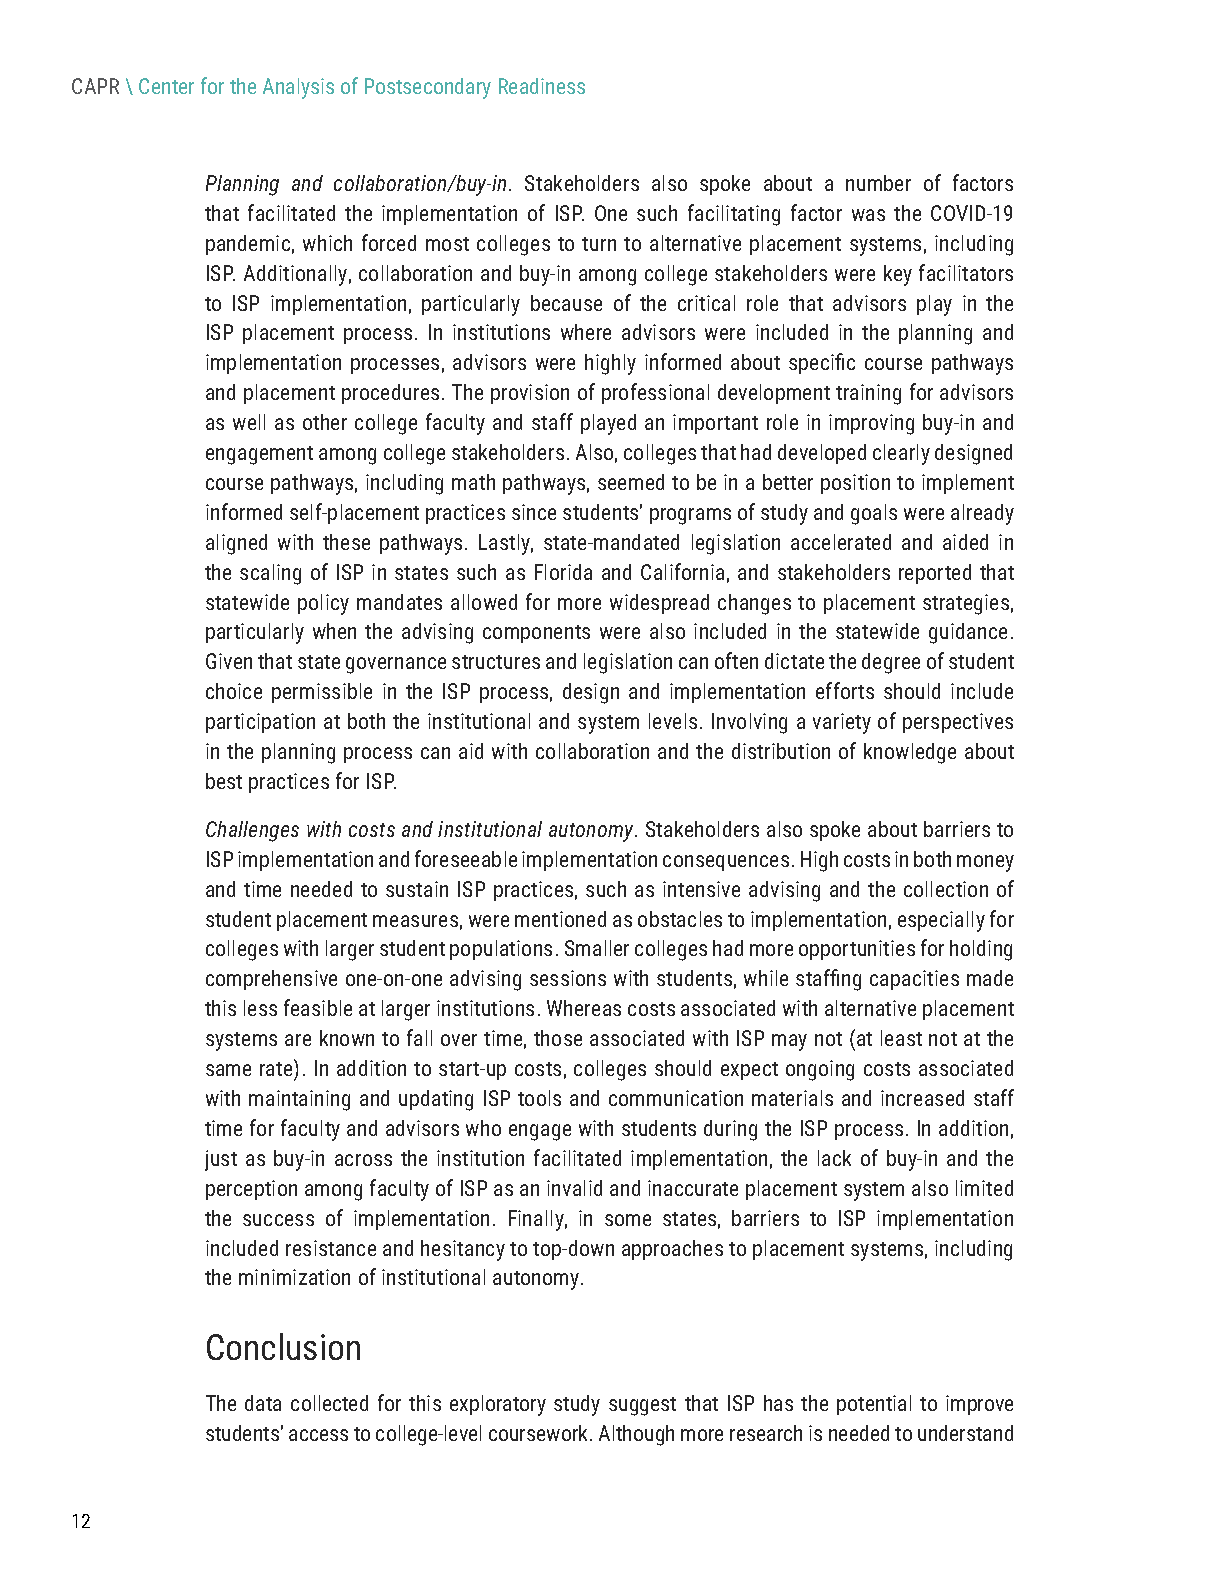 This screenshot has width=1220, height=1579. Describe the element at coordinates (542, 86) in the screenshot. I see `Readiness` at that location.
